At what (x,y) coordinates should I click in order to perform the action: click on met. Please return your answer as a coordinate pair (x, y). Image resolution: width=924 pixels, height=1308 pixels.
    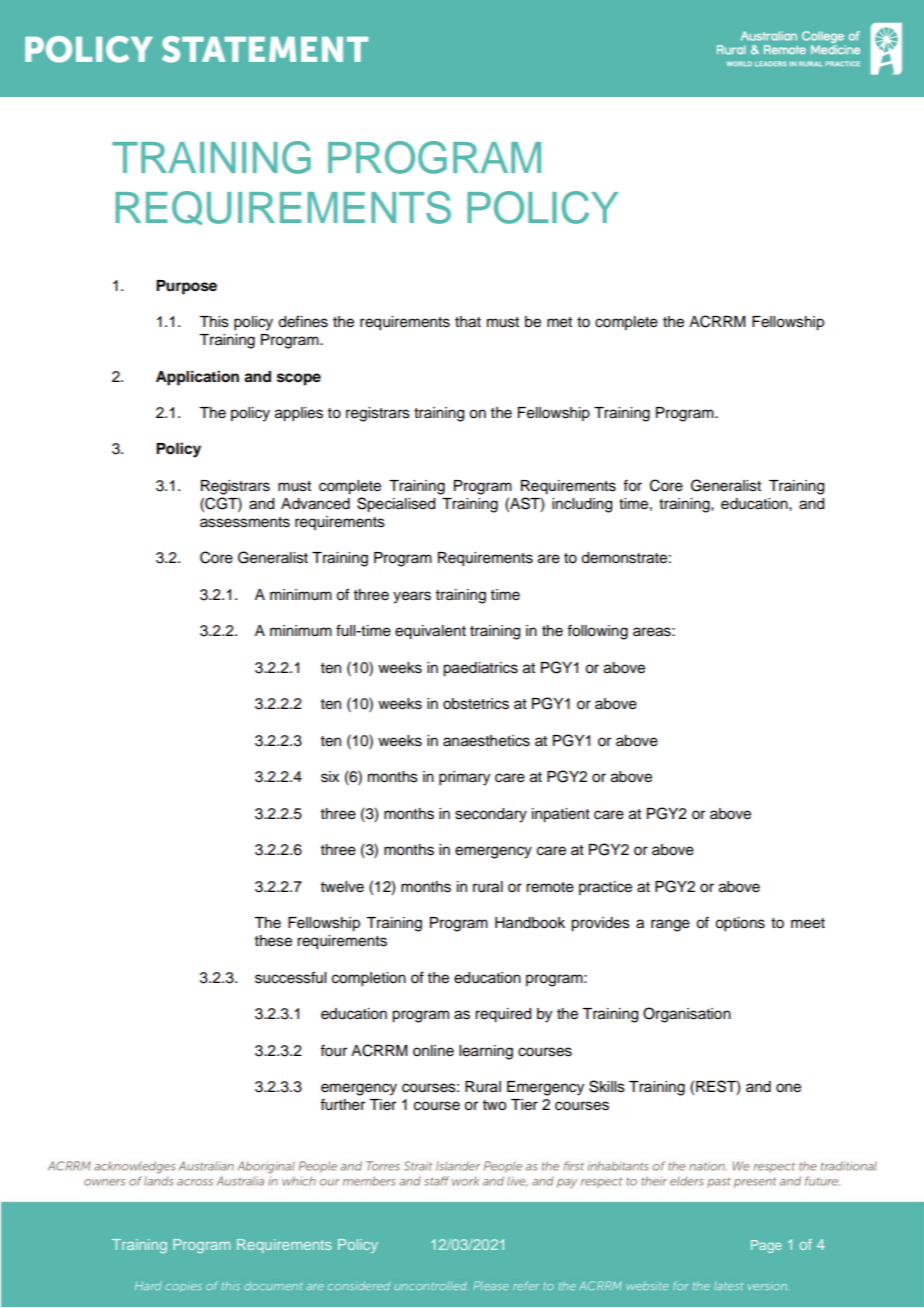
    Looking at the image, I should click on (559, 322).
